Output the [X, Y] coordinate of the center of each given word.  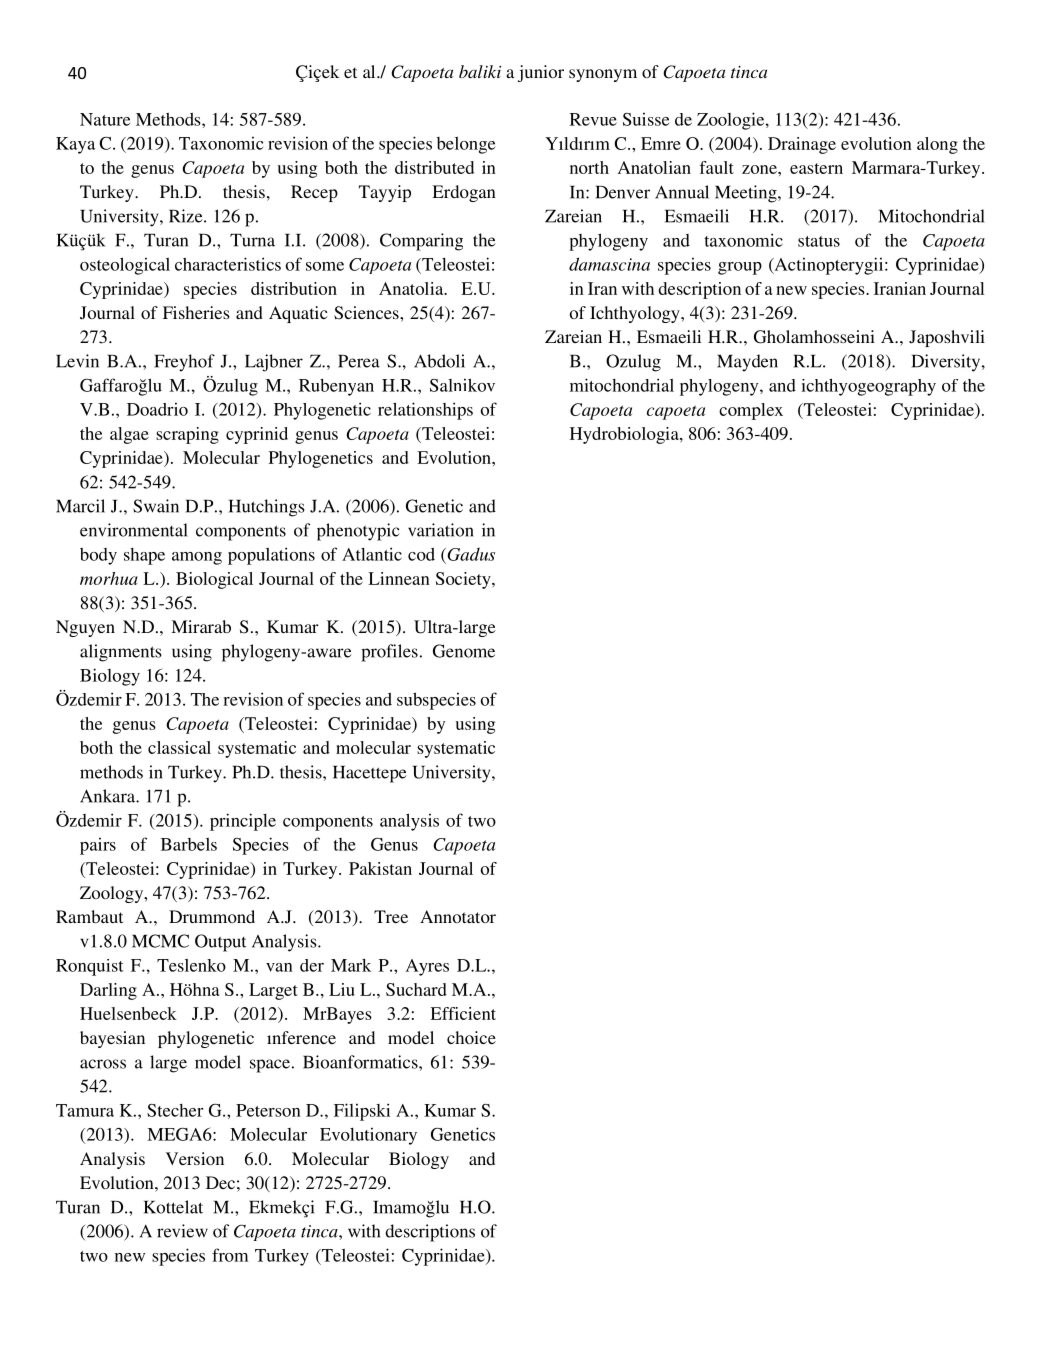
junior [541, 73]
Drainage [802, 145]
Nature [105, 119]
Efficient [463, 1013]
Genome [464, 651]
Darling [108, 991]
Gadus [470, 554]
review [182, 1231]
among [197, 558]
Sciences [367, 313]
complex [751, 411]
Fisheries [196, 312]
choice [471, 1037]
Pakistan [380, 868]
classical [179, 747]
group [740, 268]
